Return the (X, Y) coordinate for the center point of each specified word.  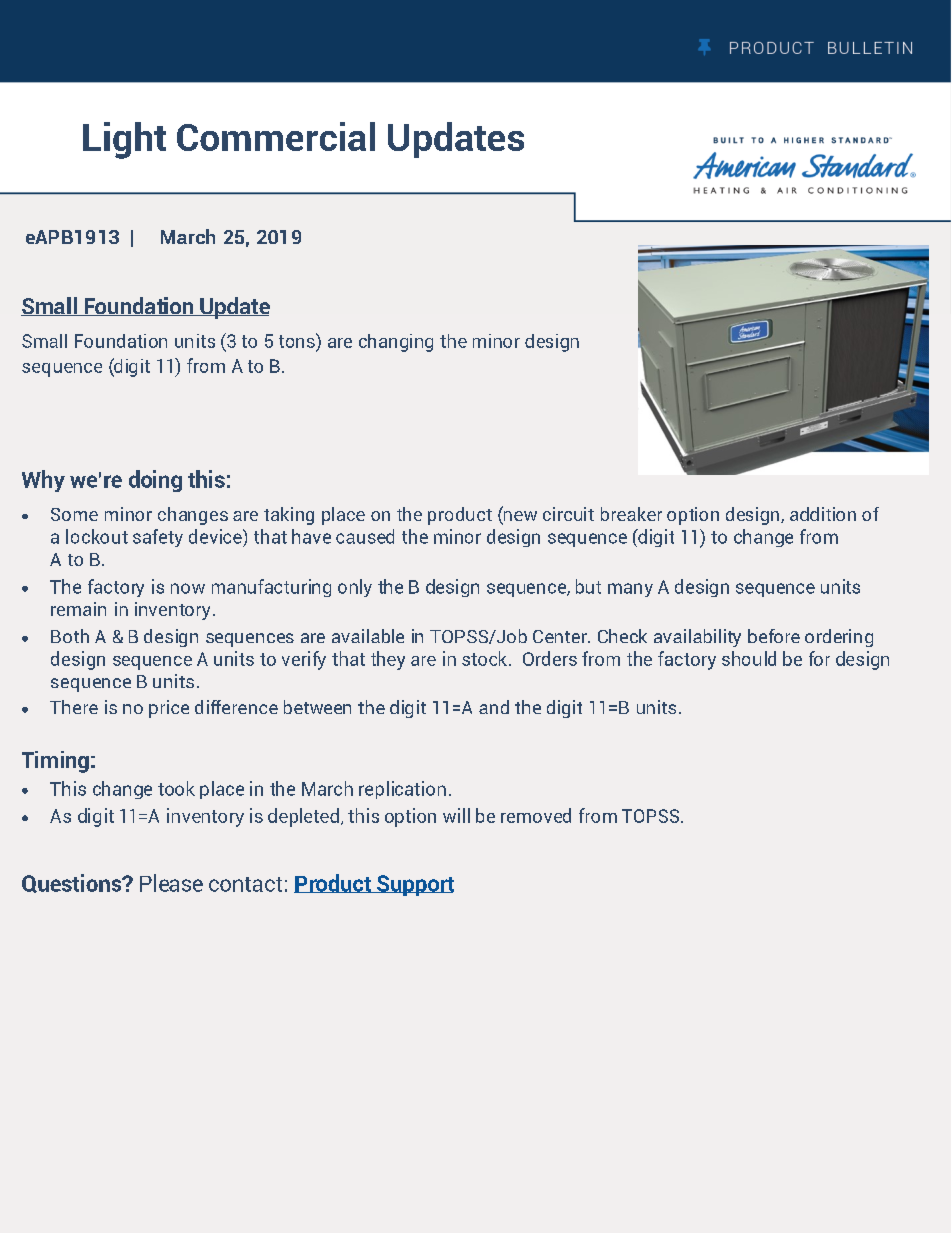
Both (70, 636)
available (368, 636)
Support (414, 885)
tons (298, 340)
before (774, 636)
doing (155, 481)
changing (396, 343)
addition (823, 514)
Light (124, 140)
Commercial (276, 136)
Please (171, 883)
